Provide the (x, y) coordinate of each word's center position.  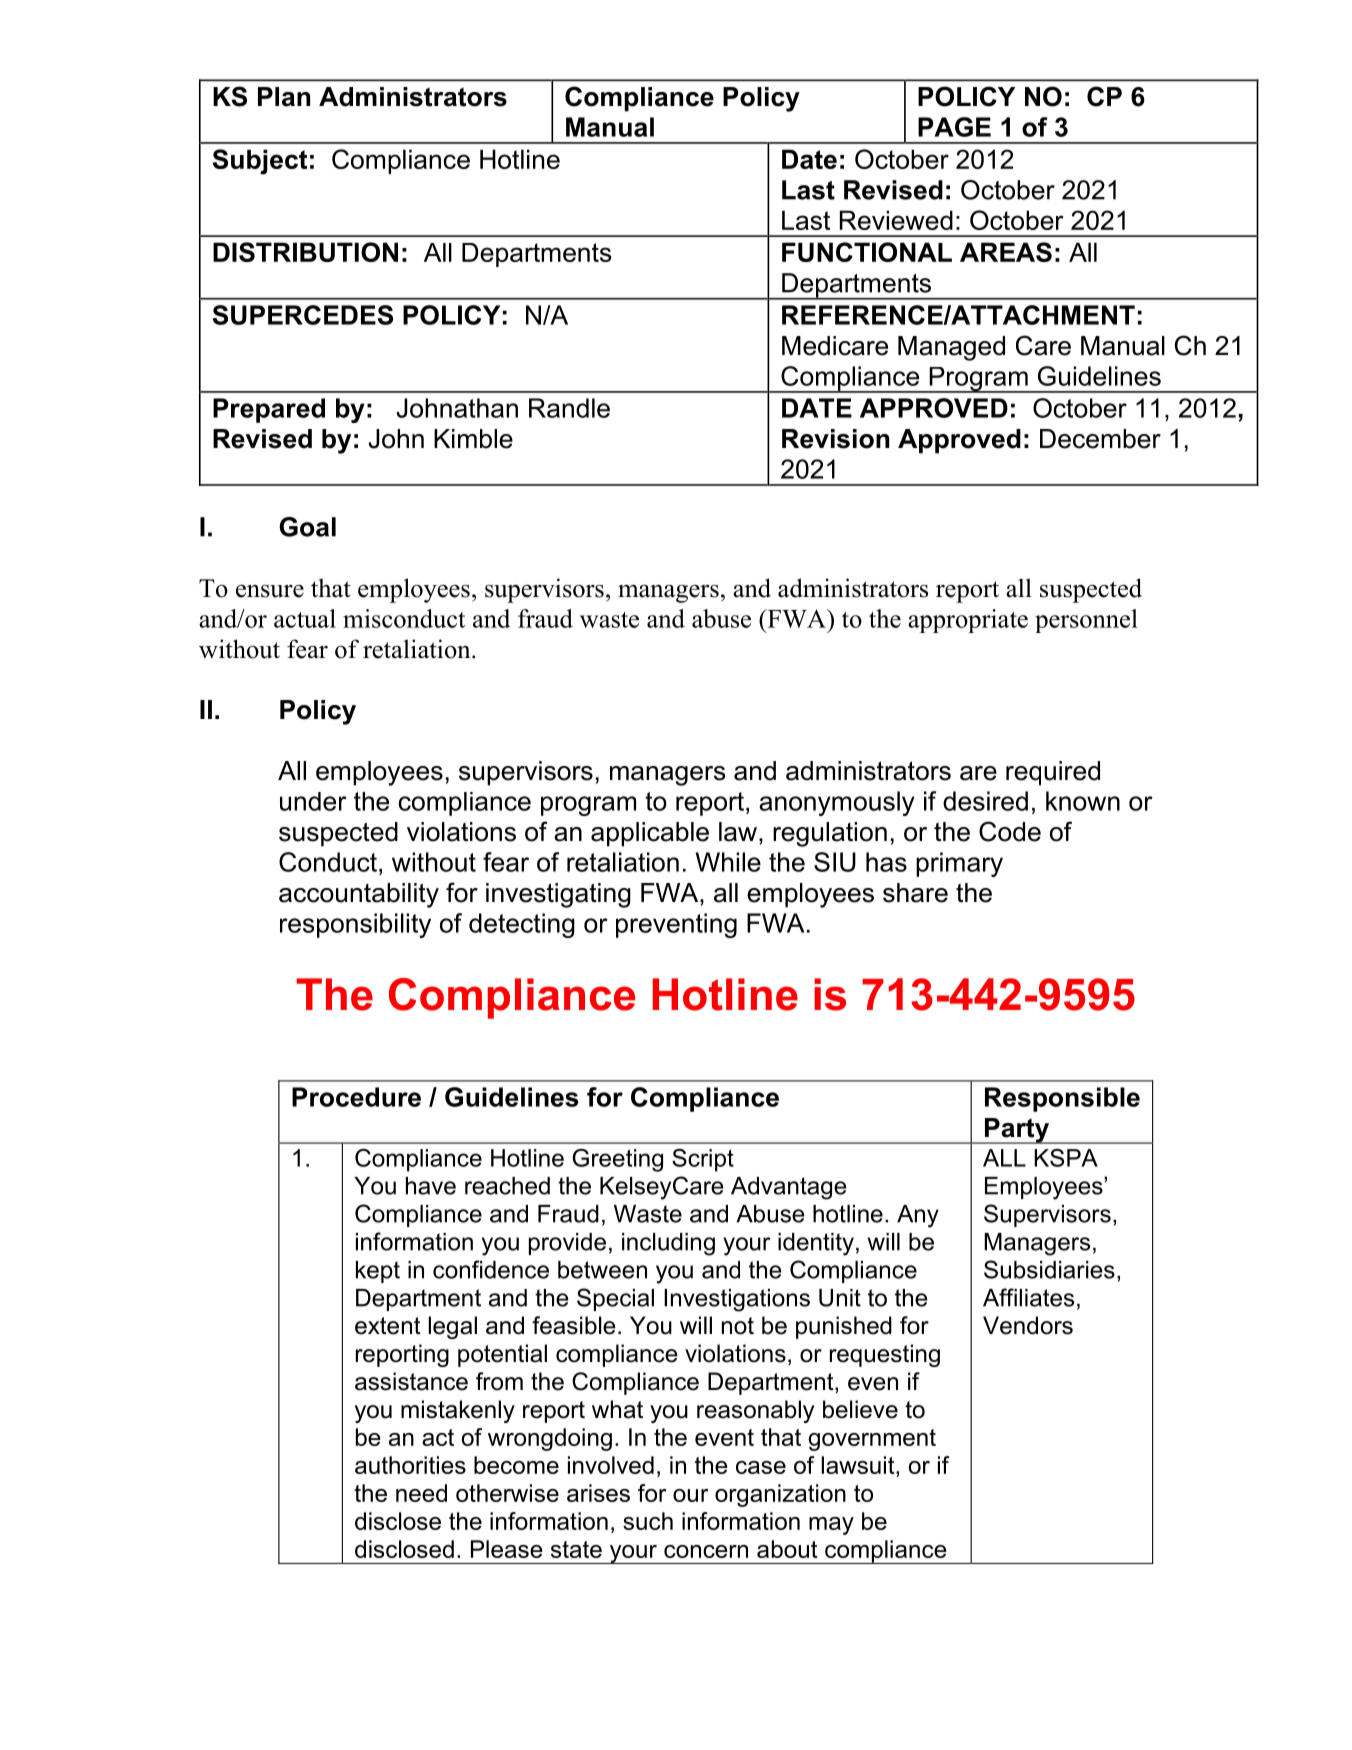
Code (1010, 831)
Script (703, 1160)
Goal (307, 527)
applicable (650, 834)
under (313, 801)
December (1100, 439)
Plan (284, 97)
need (421, 1493)
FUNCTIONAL (867, 252)
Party (1017, 1131)
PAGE (954, 127)
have (431, 1186)
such (648, 1521)
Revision (835, 439)
